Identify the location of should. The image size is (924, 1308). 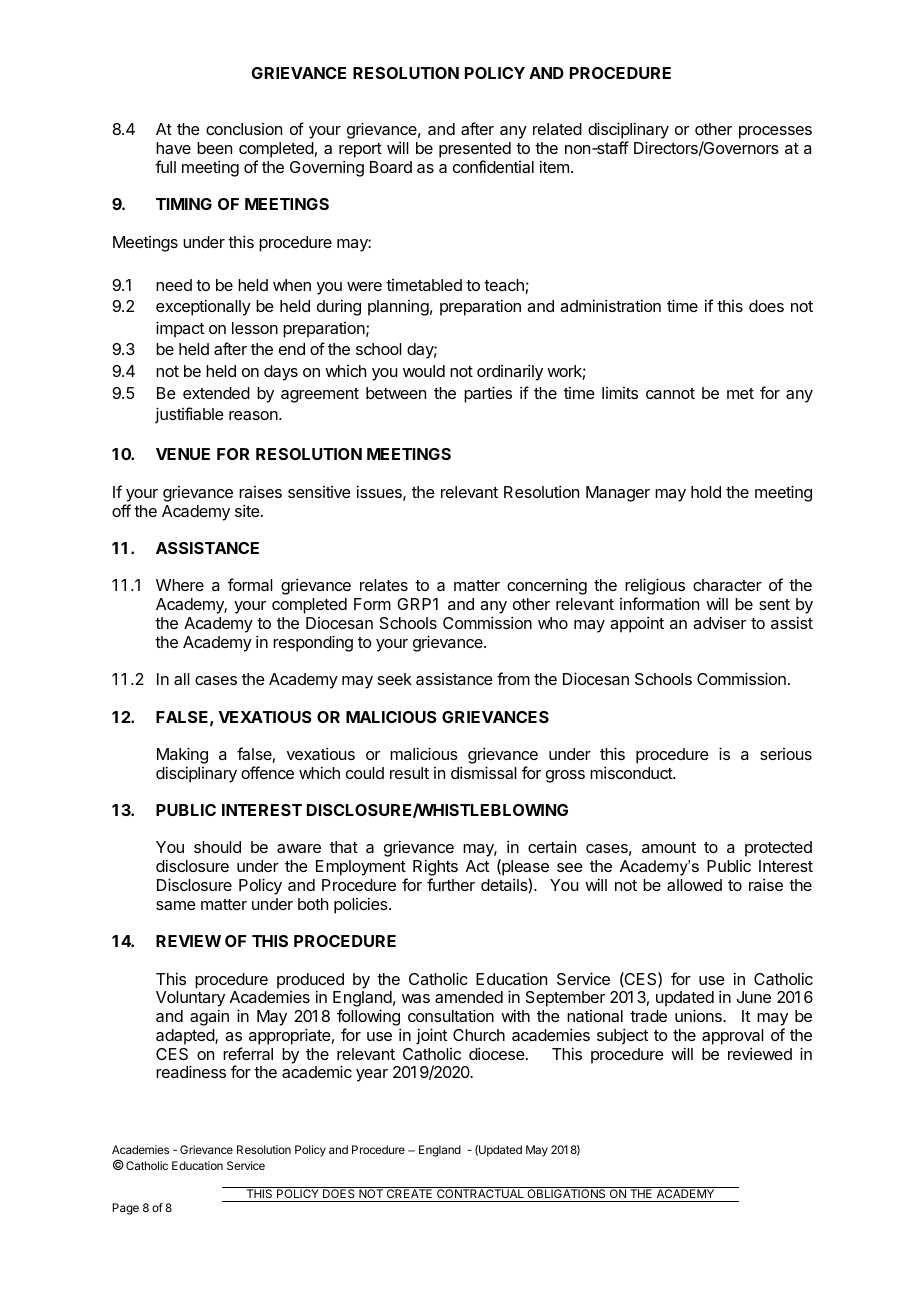
(217, 847).
